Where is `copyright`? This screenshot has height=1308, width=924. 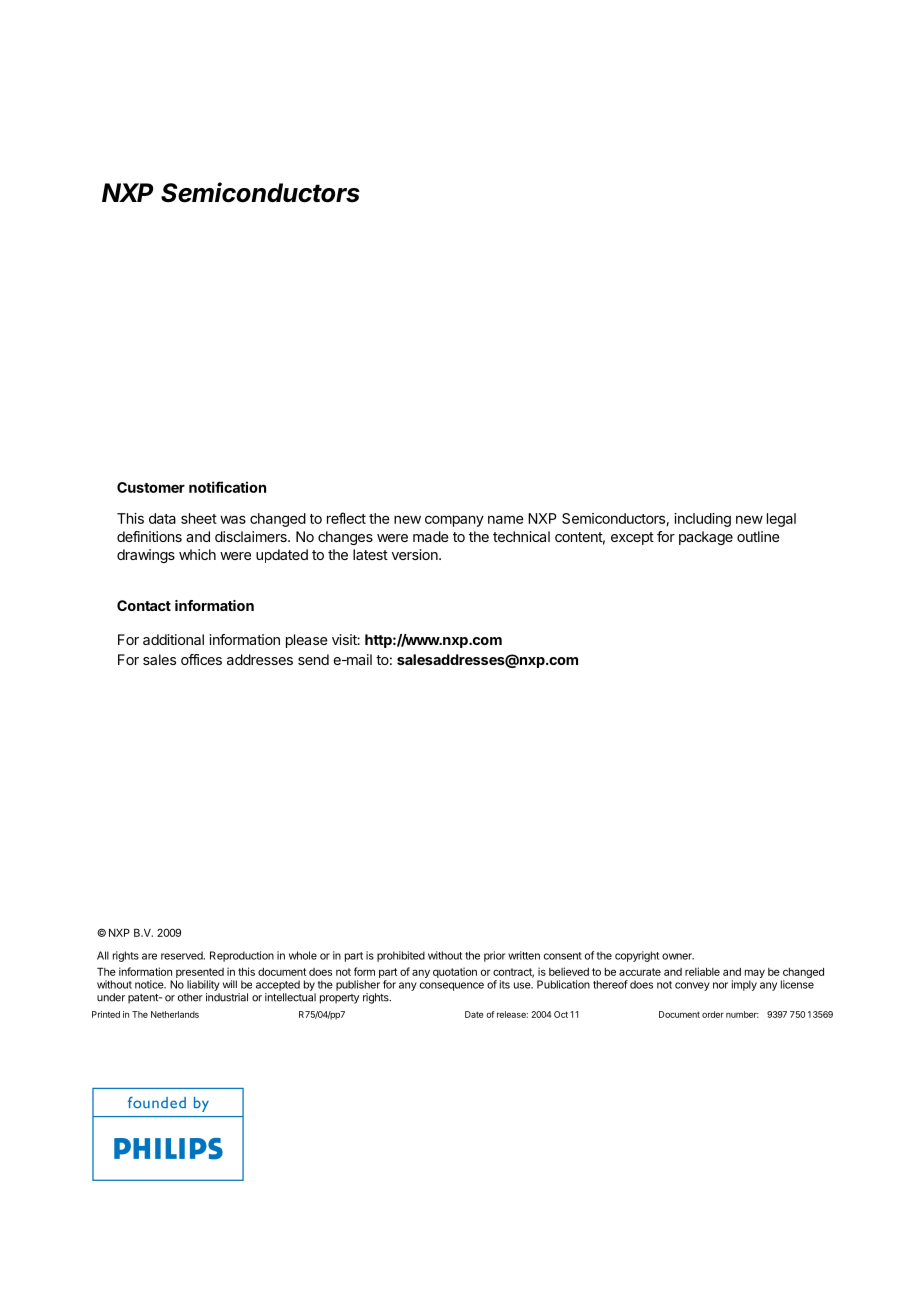
copyright is located at coordinates (637, 956).
